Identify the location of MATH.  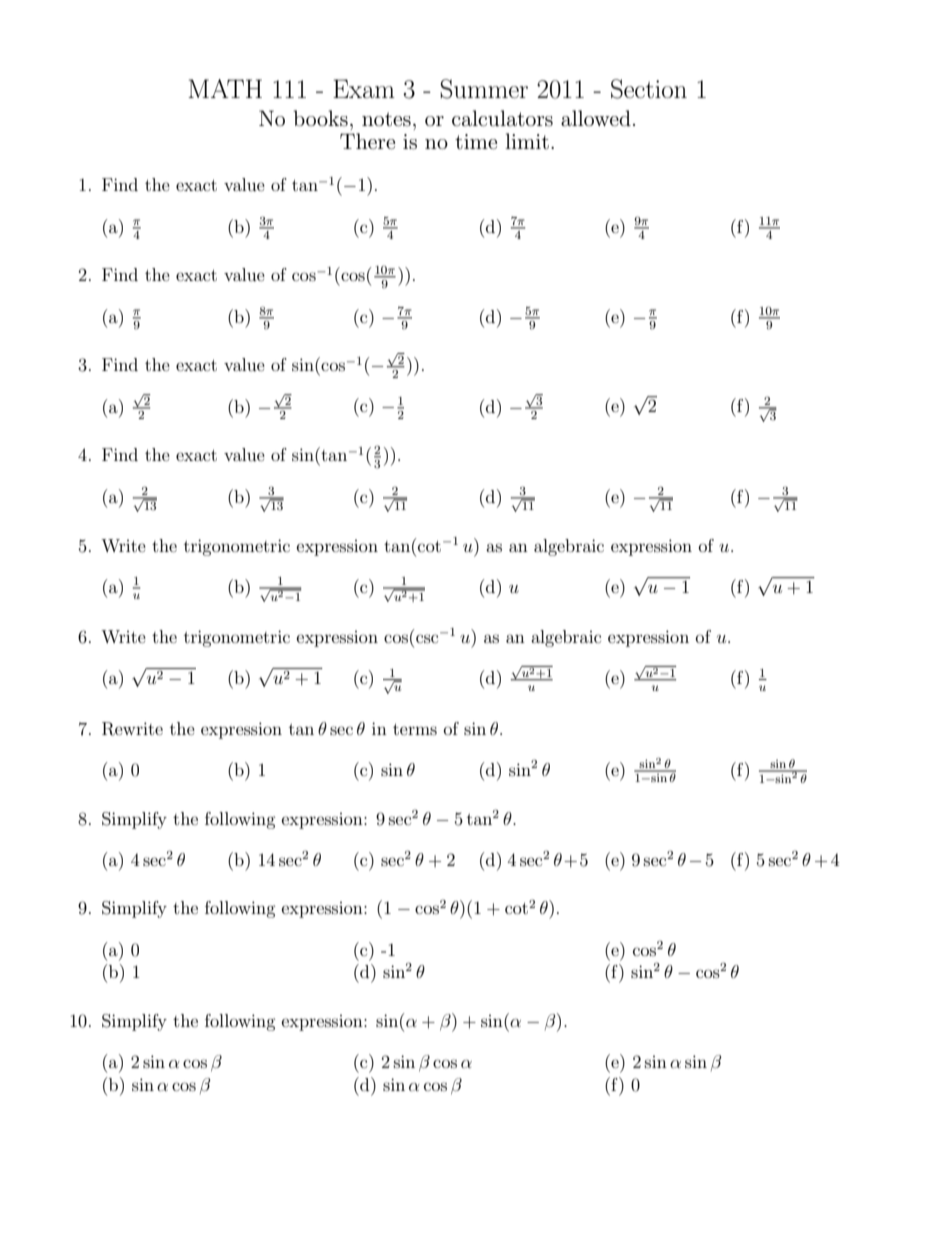
(225, 88).
